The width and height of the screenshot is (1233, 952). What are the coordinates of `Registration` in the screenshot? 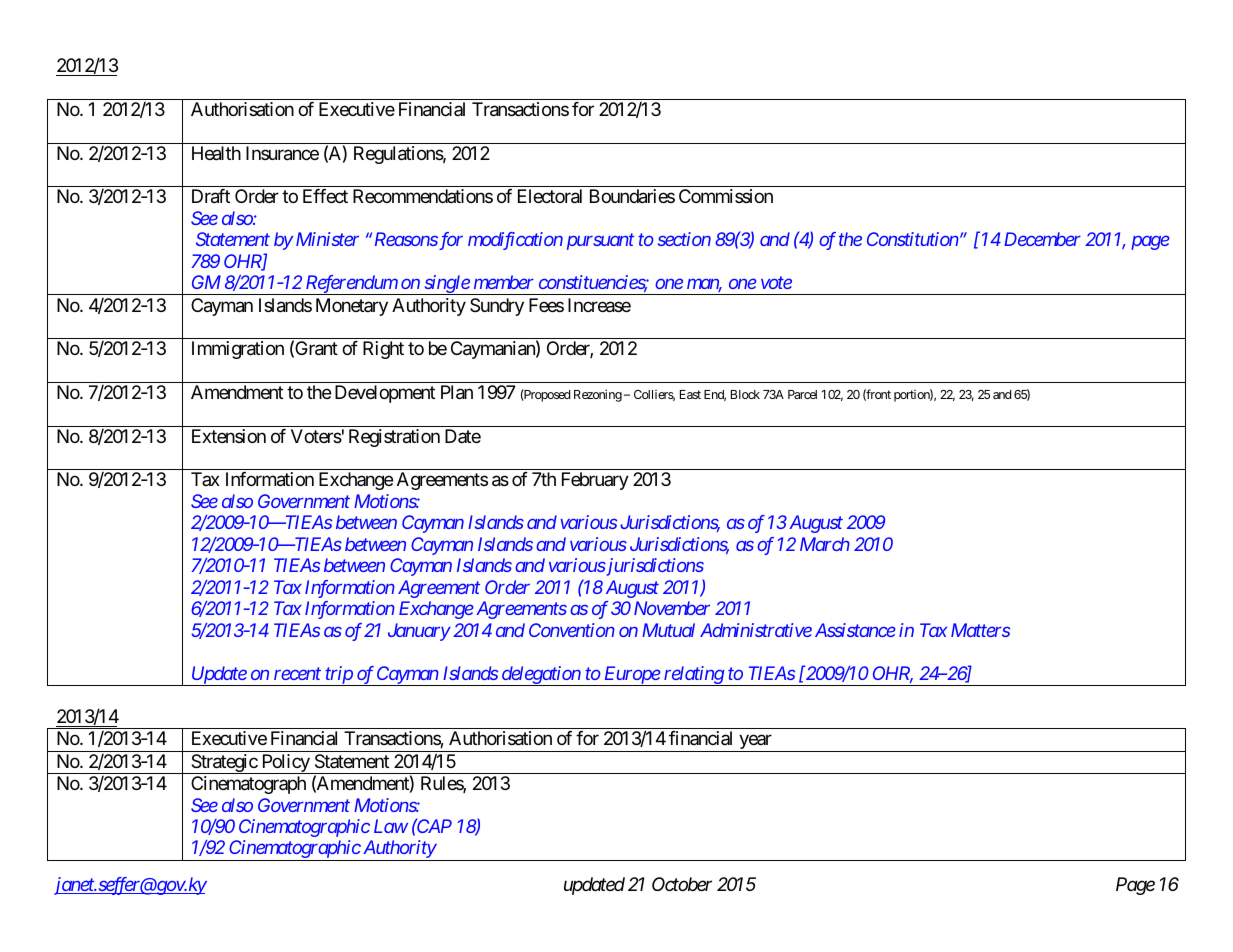 It's located at (394, 438).
